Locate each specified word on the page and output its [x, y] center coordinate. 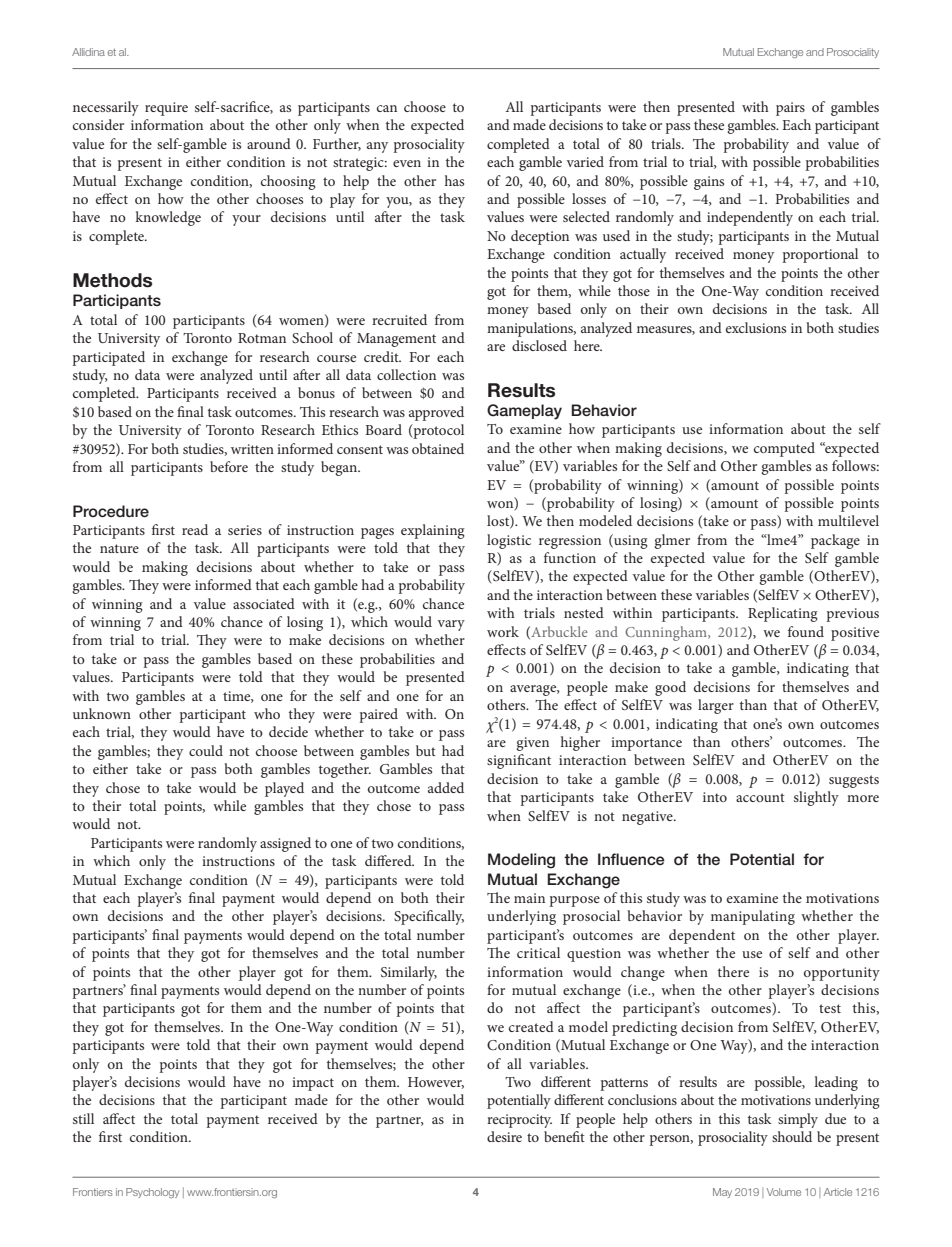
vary [451, 625]
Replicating [783, 614]
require [166, 109]
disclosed [539, 345]
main [529, 898]
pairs [790, 109]
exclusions [756, 327]
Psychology [152, 1193]
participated [109, 358]
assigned [285, 844]
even [407, 163]
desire [504, 1136]
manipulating [753, 917]
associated [264, 603]
